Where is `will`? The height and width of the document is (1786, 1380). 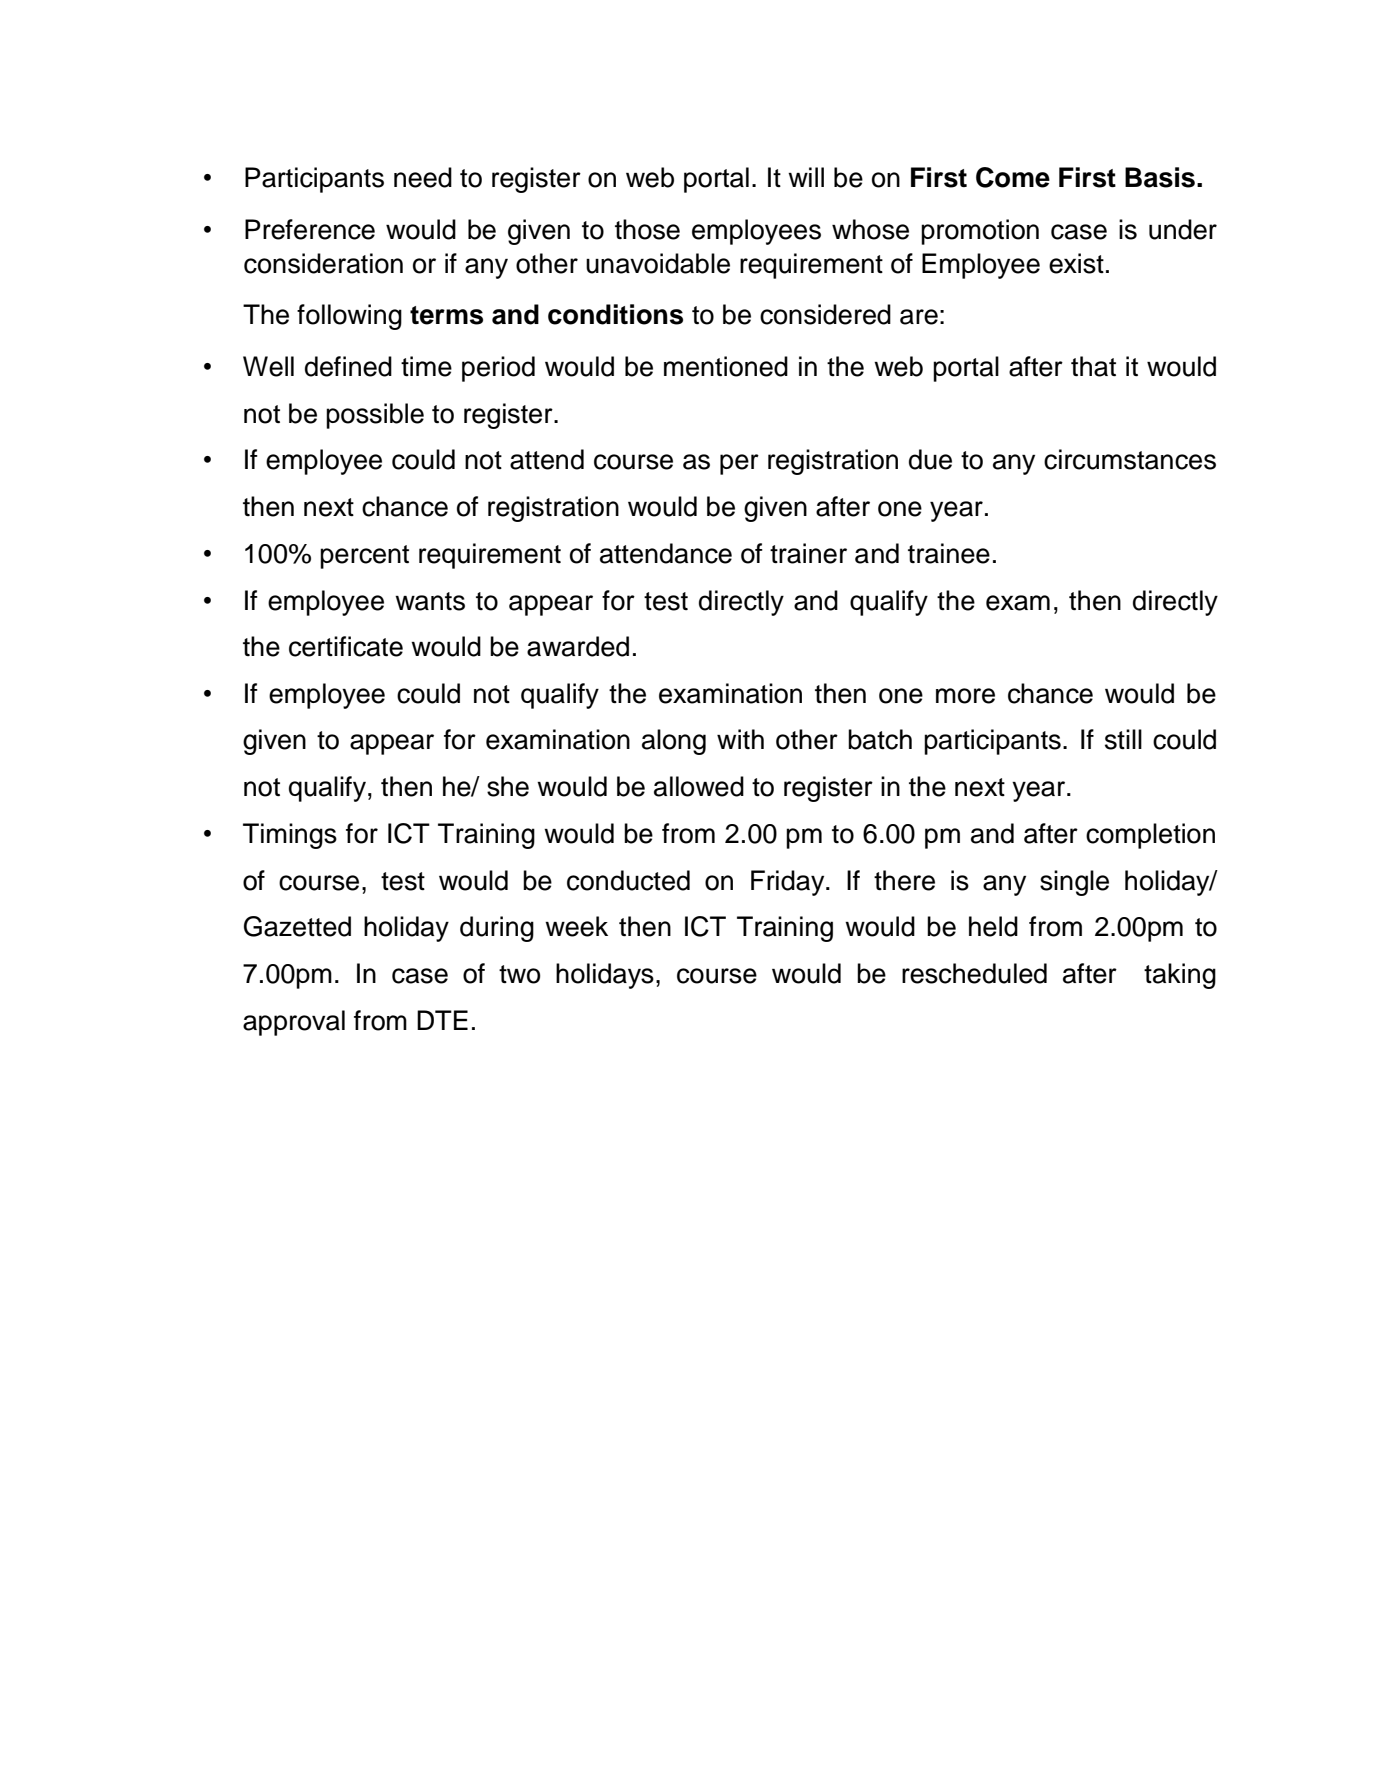 will is located at coordinates (806, 177).
